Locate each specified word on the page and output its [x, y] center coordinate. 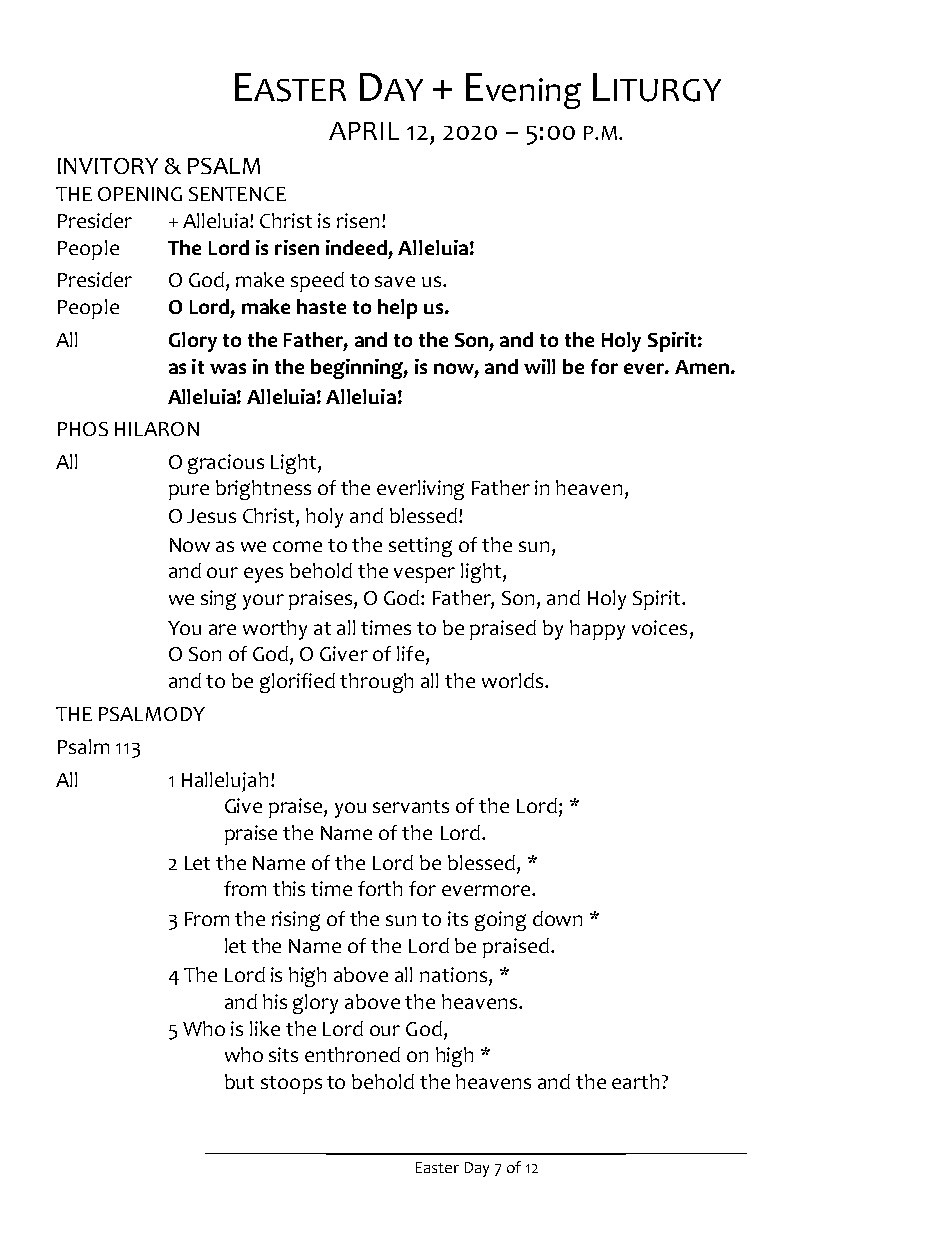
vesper [424, 575]
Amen [702, 367]
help [397, 309]
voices [659, 627]
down [557, 918]
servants [411, 806]
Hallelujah [225, 782]
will [539, 366]
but [239, 1081]
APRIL [364, 131]
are [222, 629]
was [228, 368]
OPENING [140, 194]
